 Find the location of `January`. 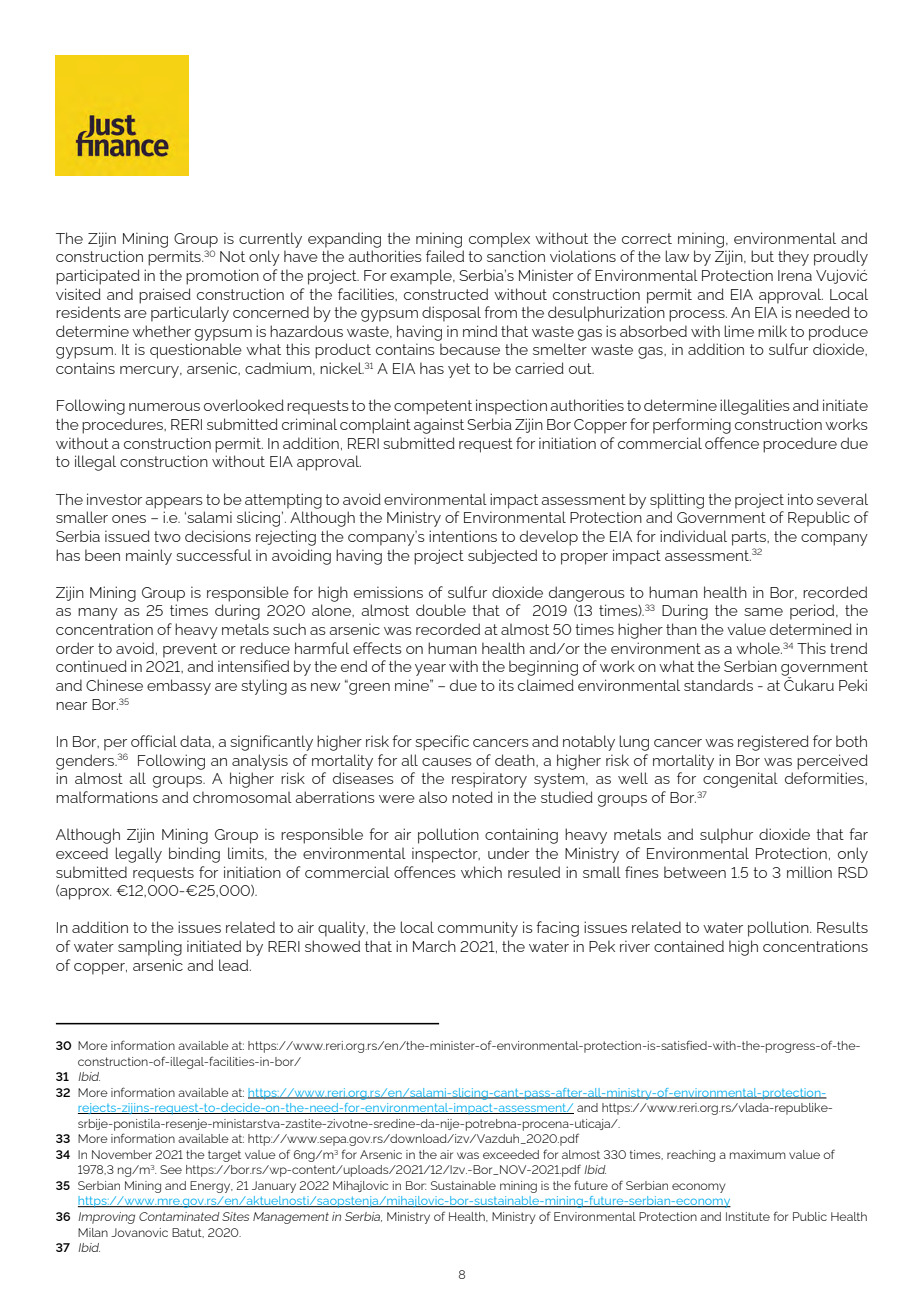

January is located at coordinates (274, 1187).
